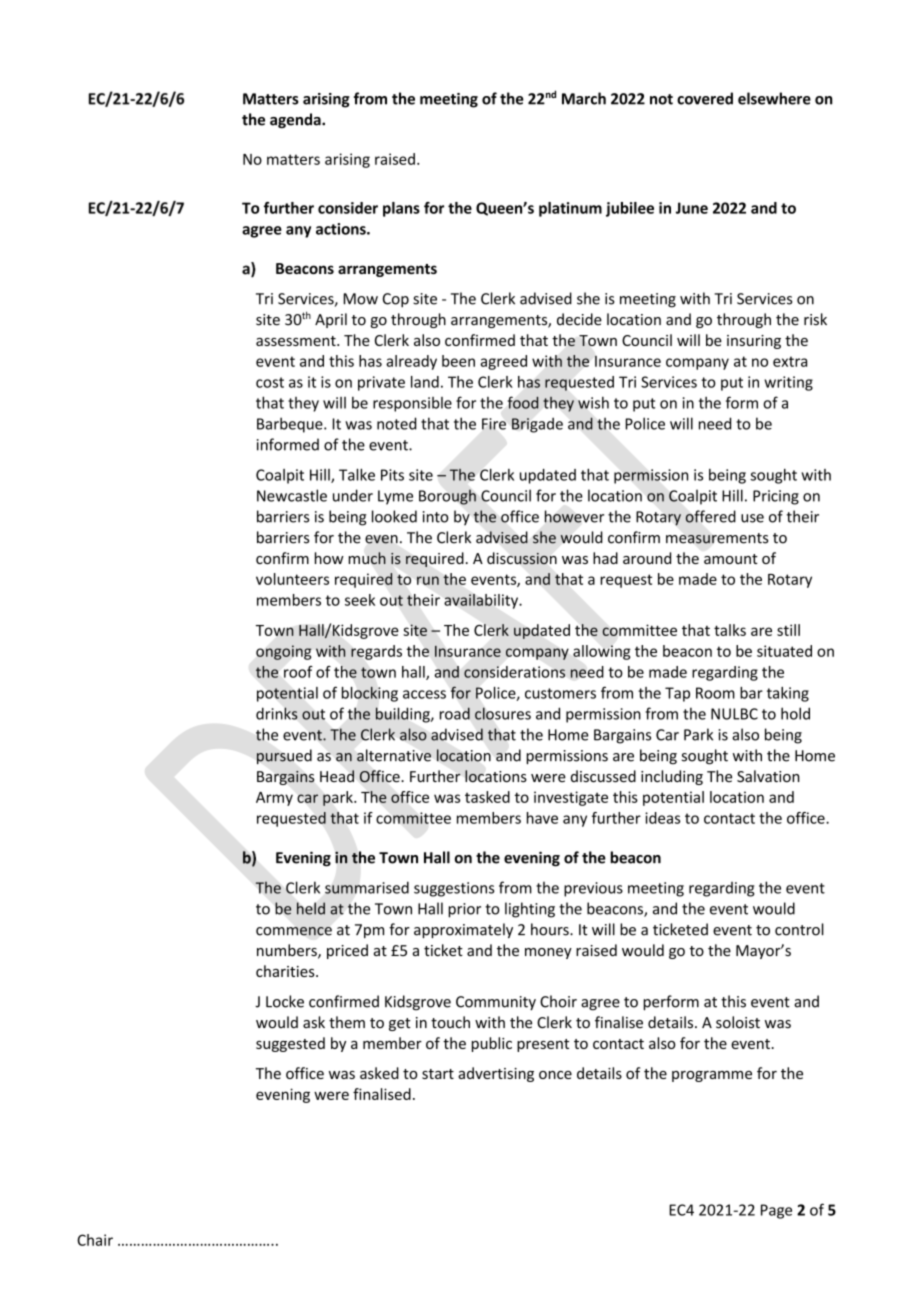 This screenshot has height=1308, width=924. What do you see at coordinates (274, 799) in the screenshot?
I see `Army` at bounding box center [274, 799].
